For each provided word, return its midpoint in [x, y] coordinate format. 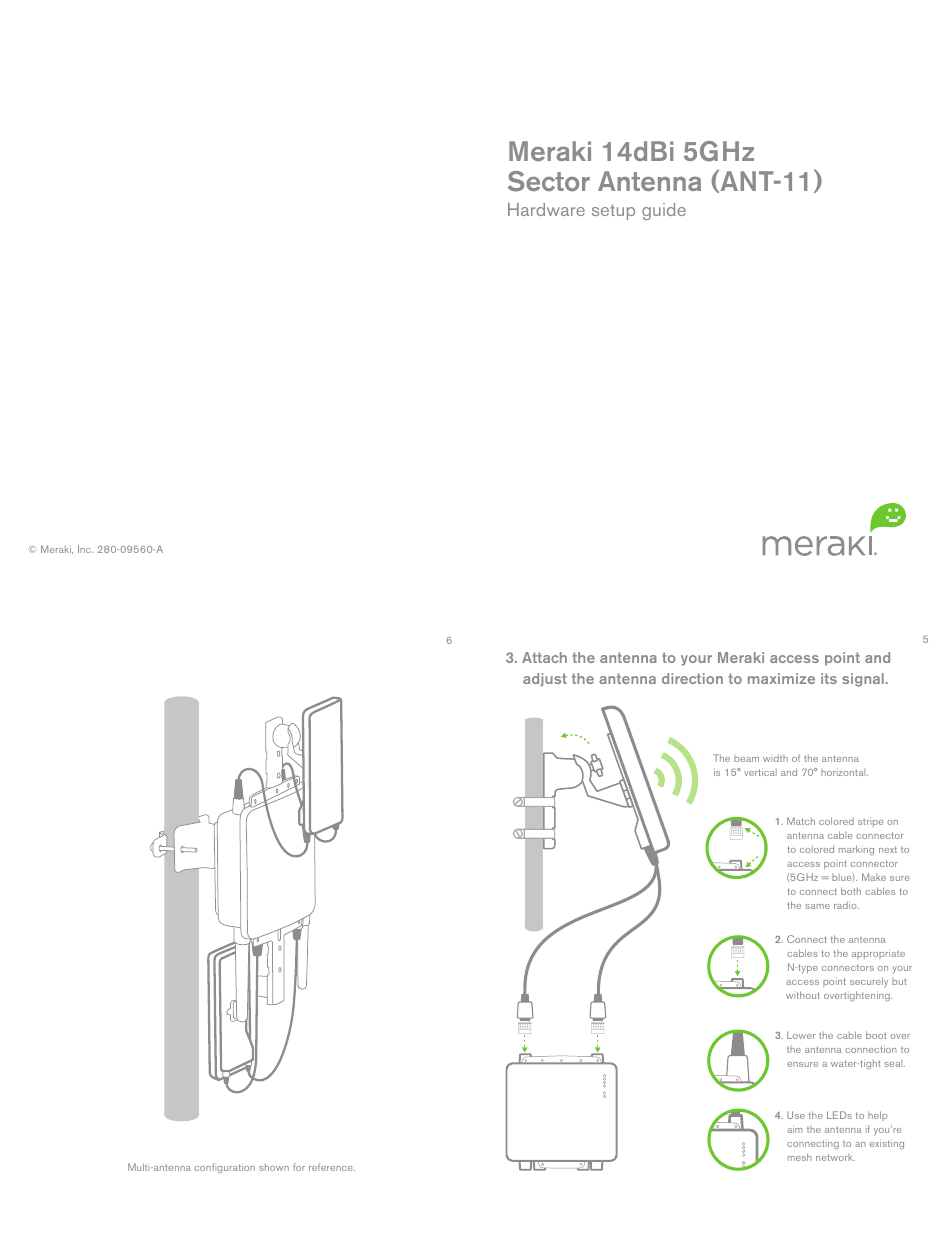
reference [332, 1167]
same [817, 906]
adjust [545, 680]
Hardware [546, 209]
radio [846, 905]
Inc [85, 549]
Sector [549, 181]
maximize [781, 678]
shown [274, 1167]
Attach [544, 657]
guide [664, 211]
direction [692, 678]
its [829, 678]
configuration [224, 1168]
